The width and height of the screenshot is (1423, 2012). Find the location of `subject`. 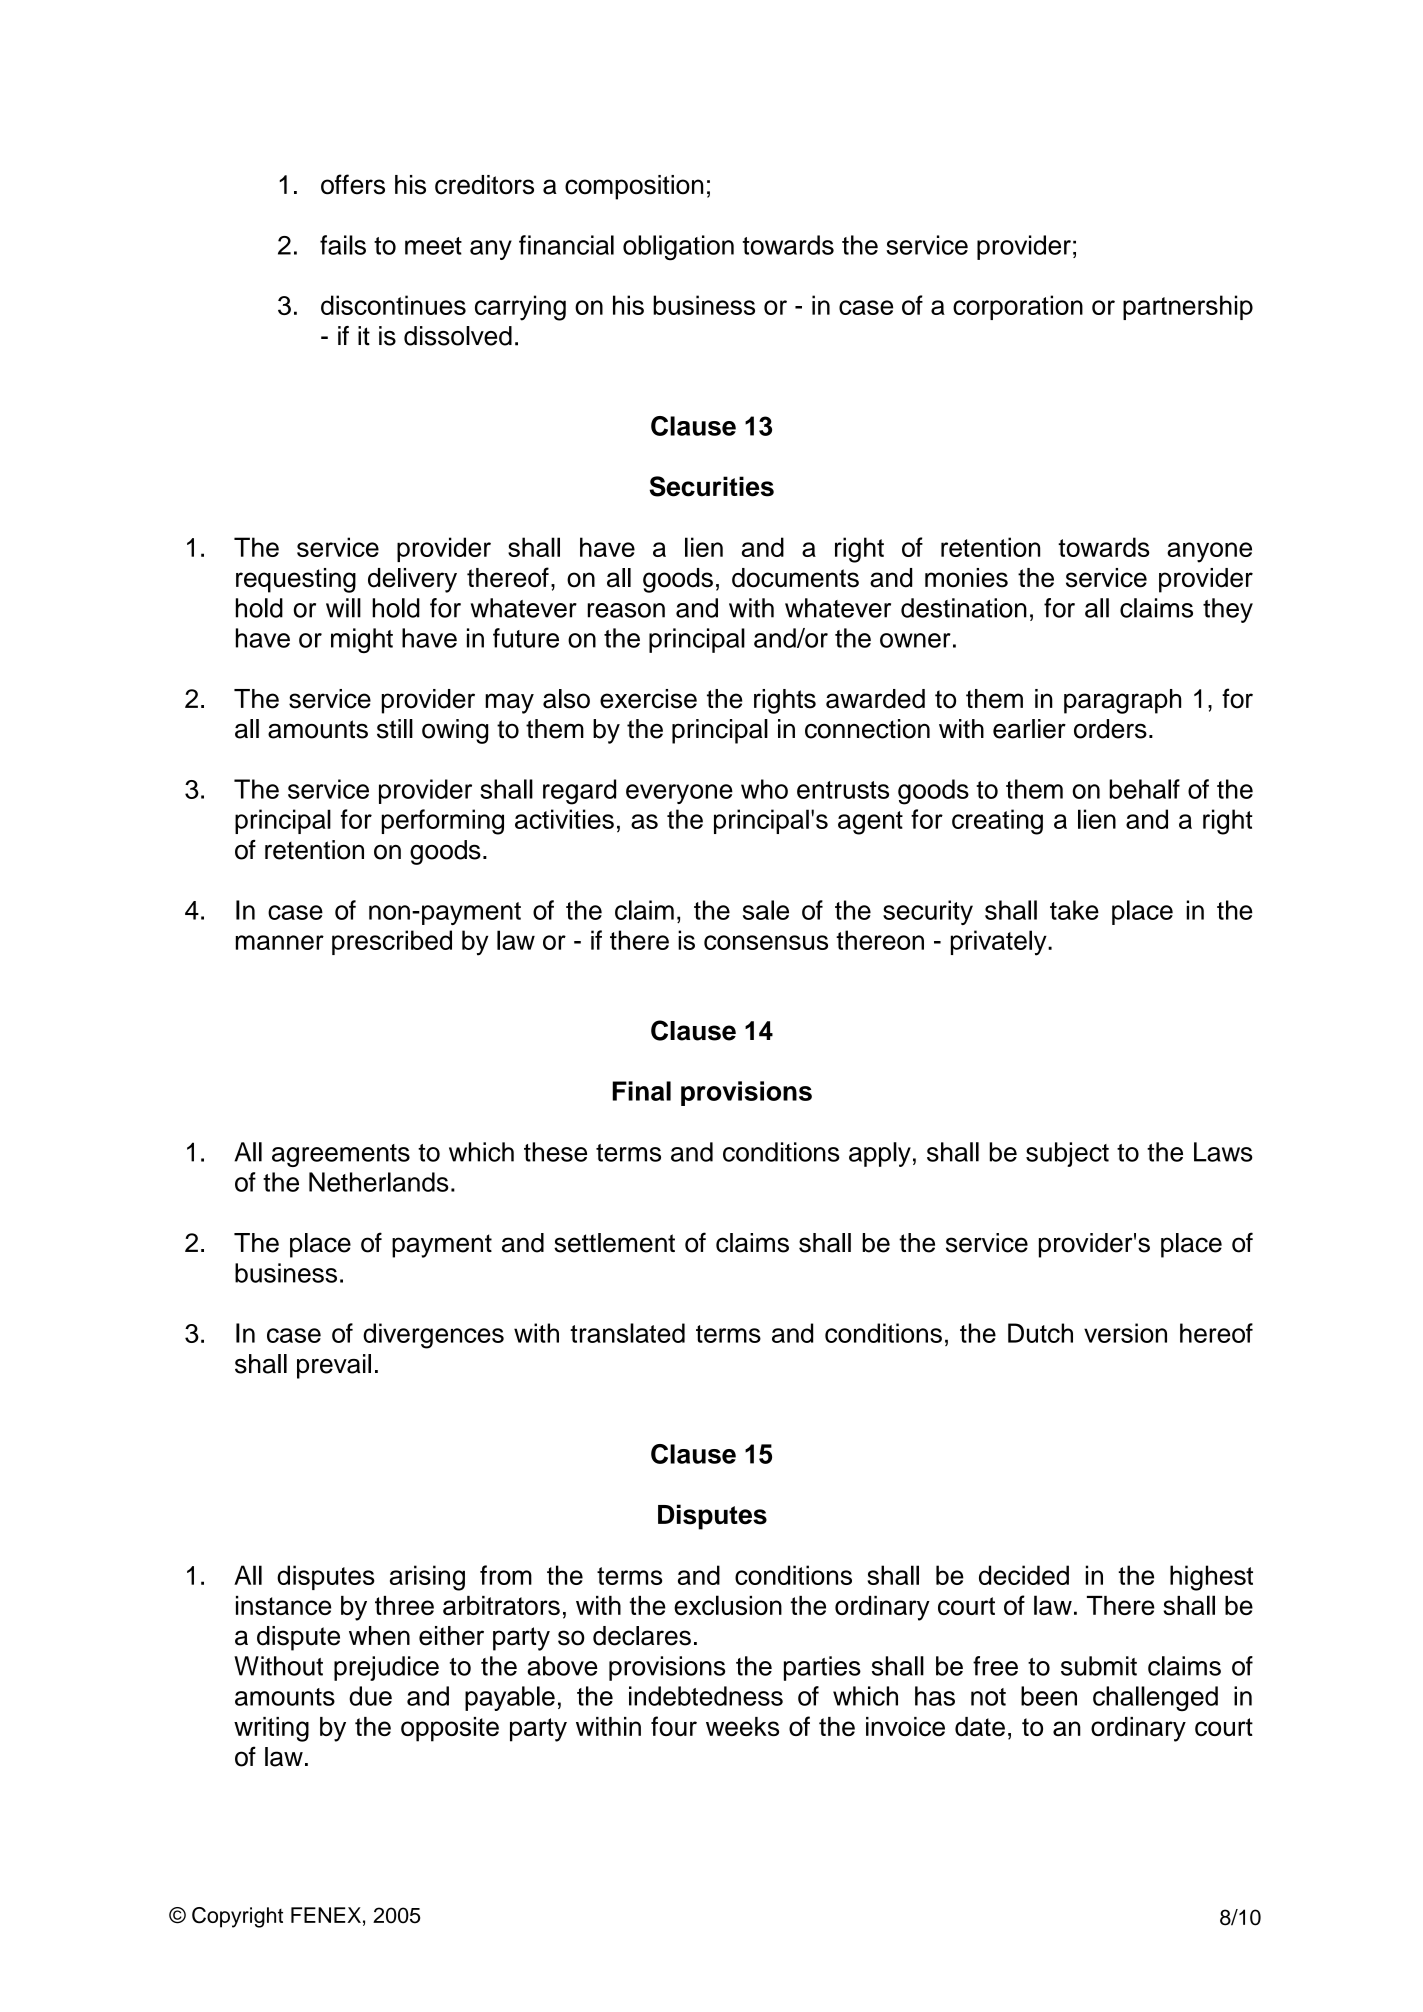

subject is located at coordinates (1067, 1154).
